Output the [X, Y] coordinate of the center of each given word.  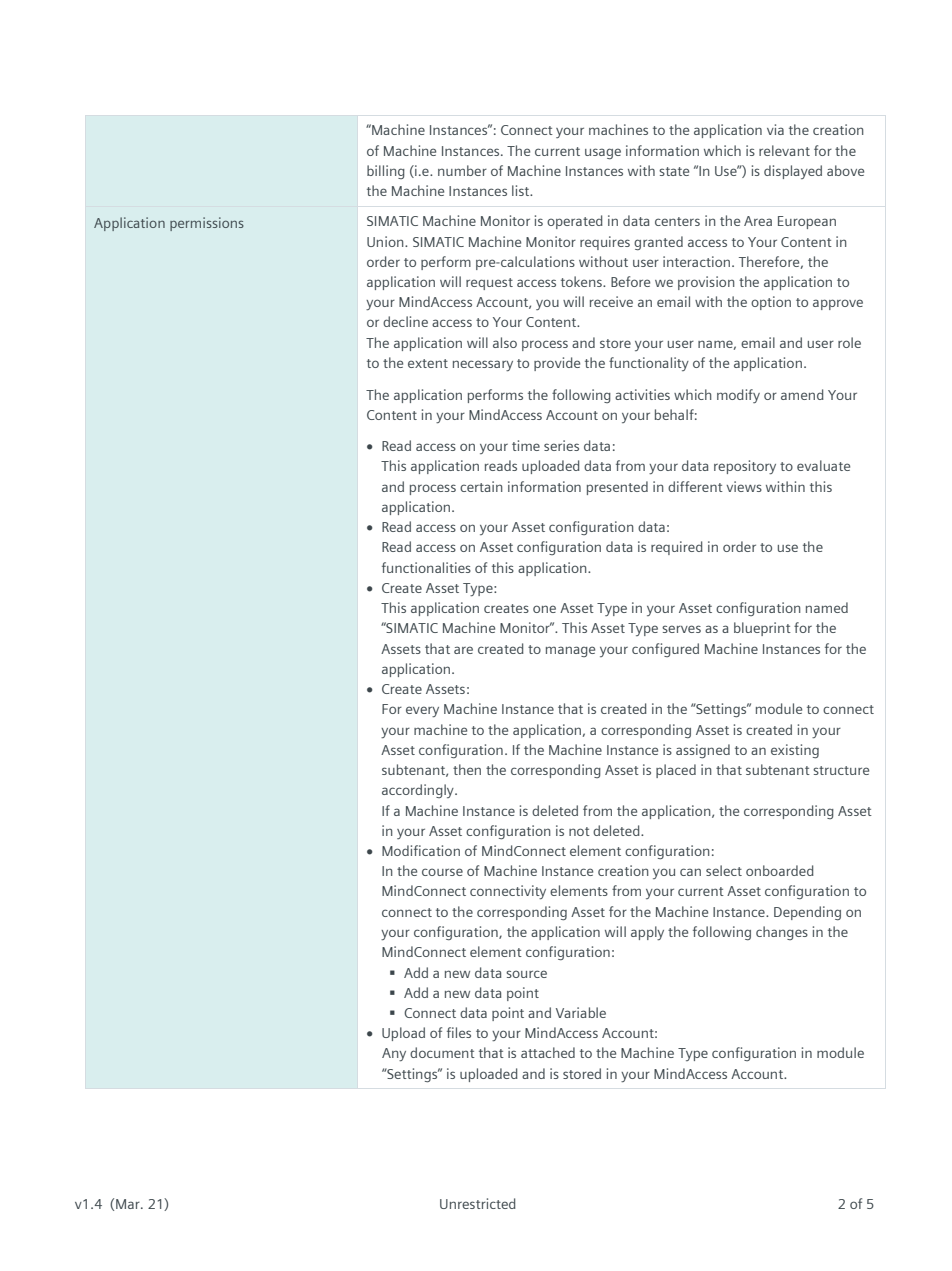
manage [570, 651]
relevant [784, 150]
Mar [129, 1204]
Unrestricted [478, 1203]
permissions [207, 224]
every [422, 711]
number [462, 170]
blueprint [762, 629]
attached [548, 1052]
